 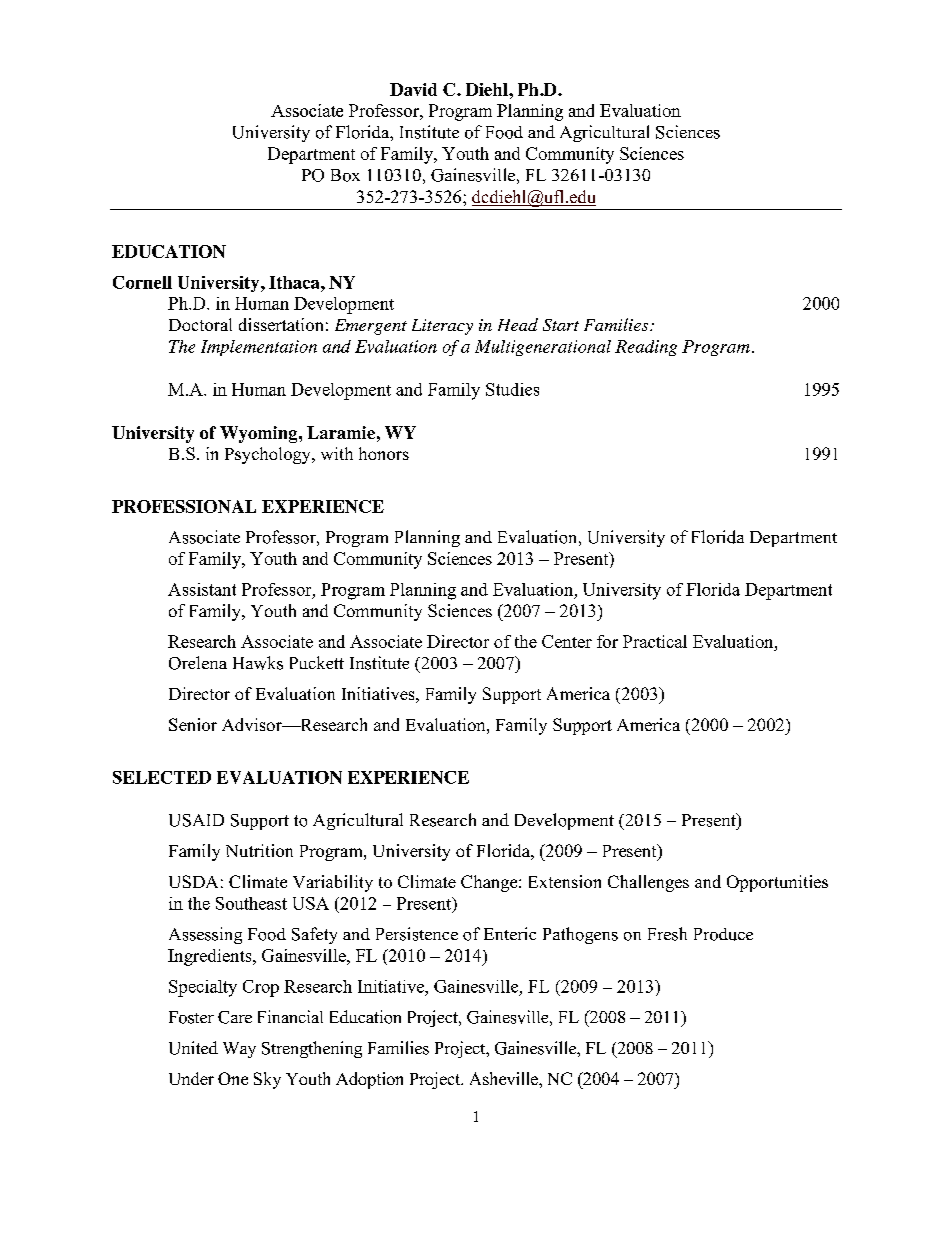 What do you see at coordinates (567, 641) in the document?
I see `Center` at bounding box center [567, 641].
